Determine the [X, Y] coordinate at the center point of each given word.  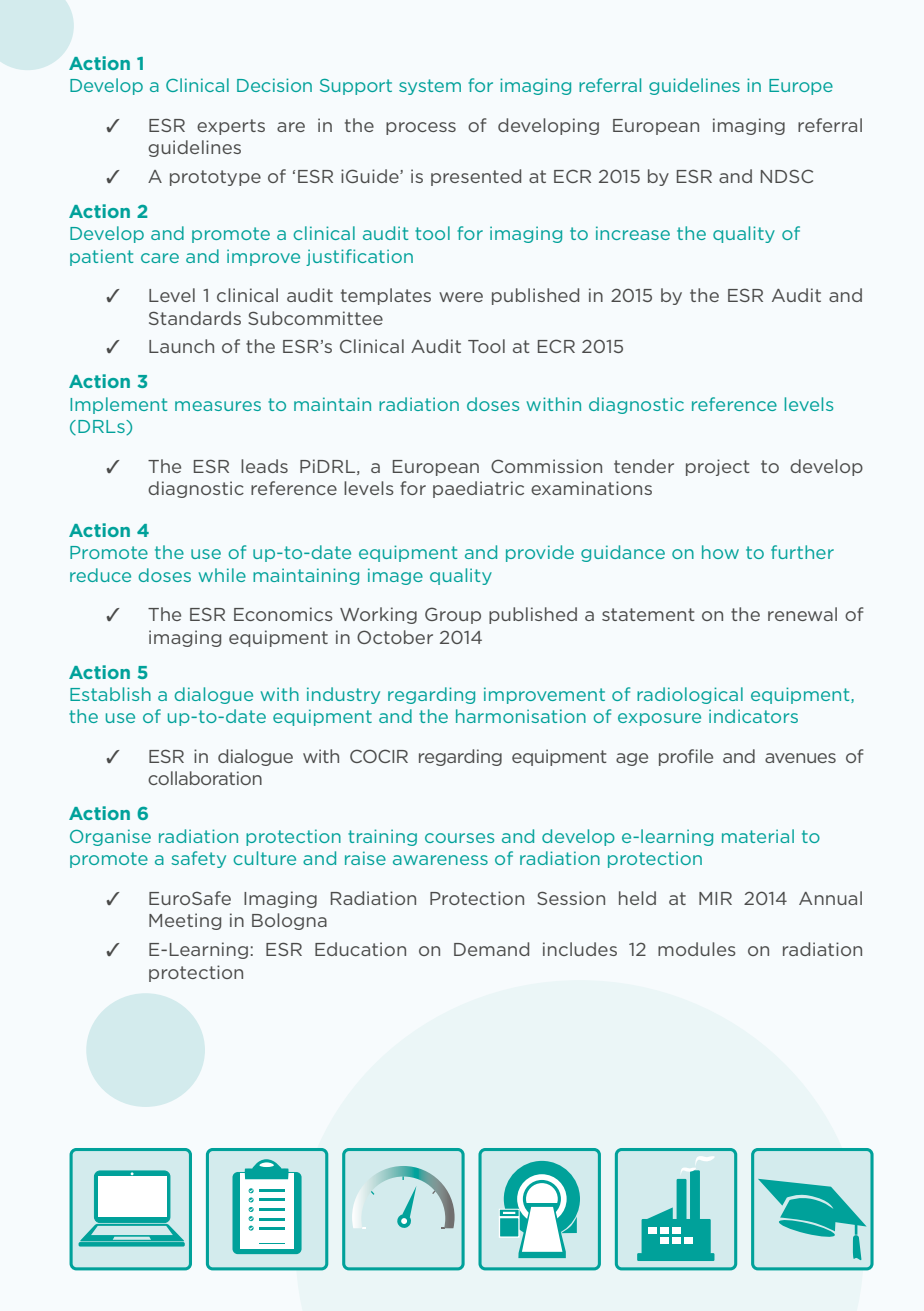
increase [633, 233]
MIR [715, 898]
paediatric [478, 489]
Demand [491, 949]
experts [231, 127]
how [720, 552]
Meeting [185, 921]
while [222, 575]
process [421, 128]
